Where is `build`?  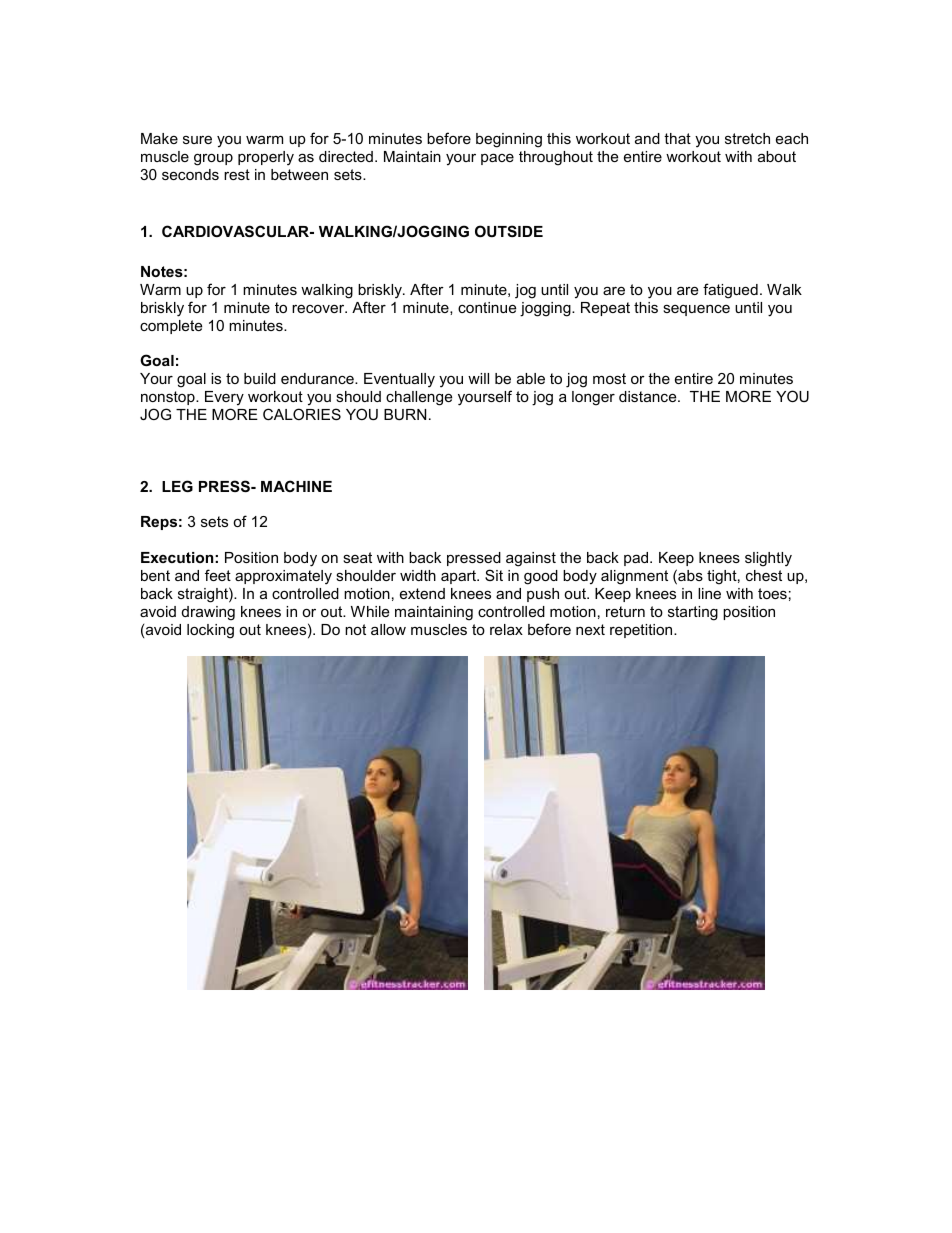 build is located at coordinates (260, 378).
